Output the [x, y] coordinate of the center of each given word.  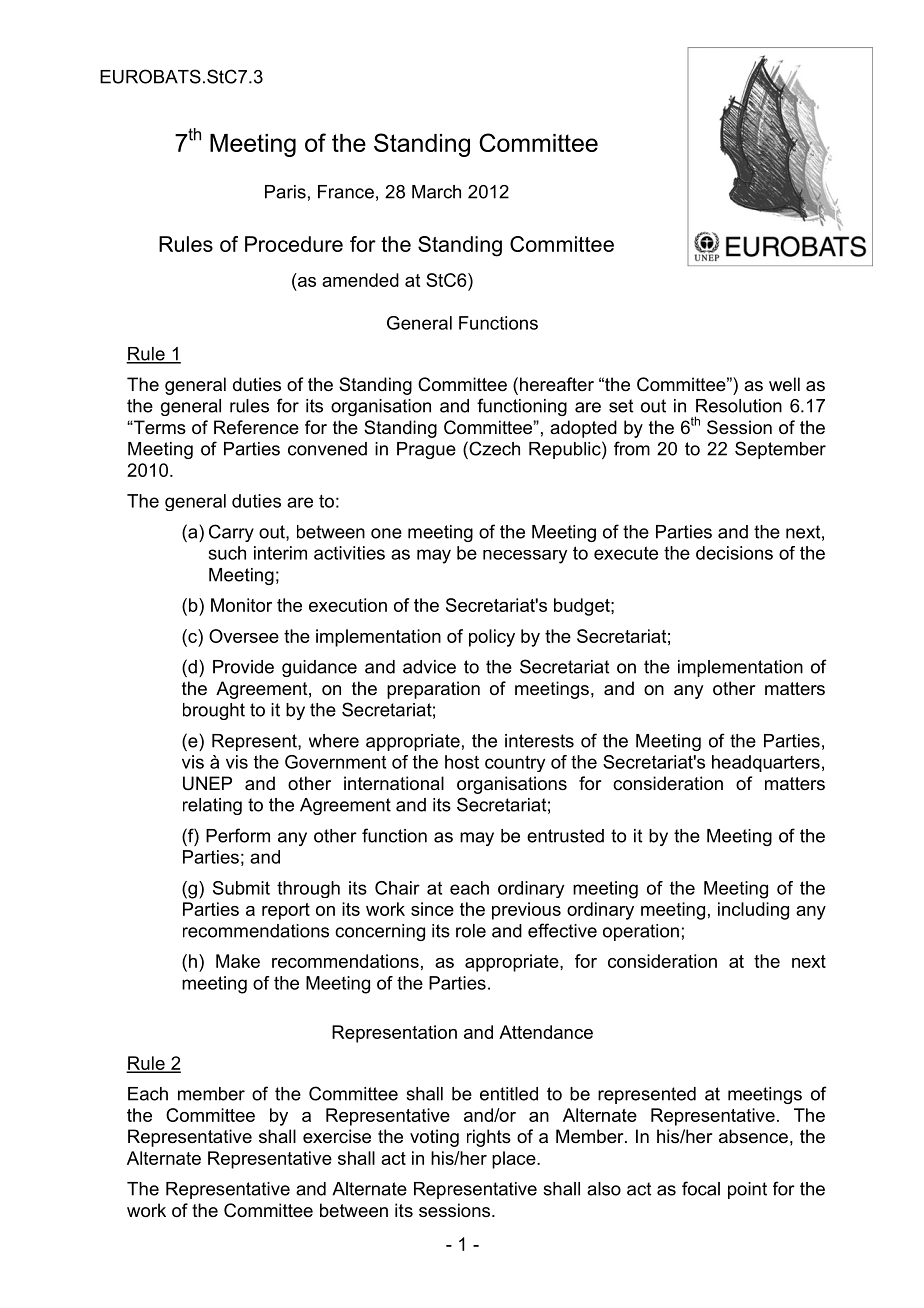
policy [492, 638]
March [436, 192]
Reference [256, 427]
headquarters [766, 763]
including [753, 911]
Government [335, 762]
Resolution [739, 406]
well [784, 384]
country [515, 764]
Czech [493, 448]
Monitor [241, 605]
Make [238, 961]
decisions [734, 553]
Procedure [294, 244]
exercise [337, 1136]
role [471, 931]
